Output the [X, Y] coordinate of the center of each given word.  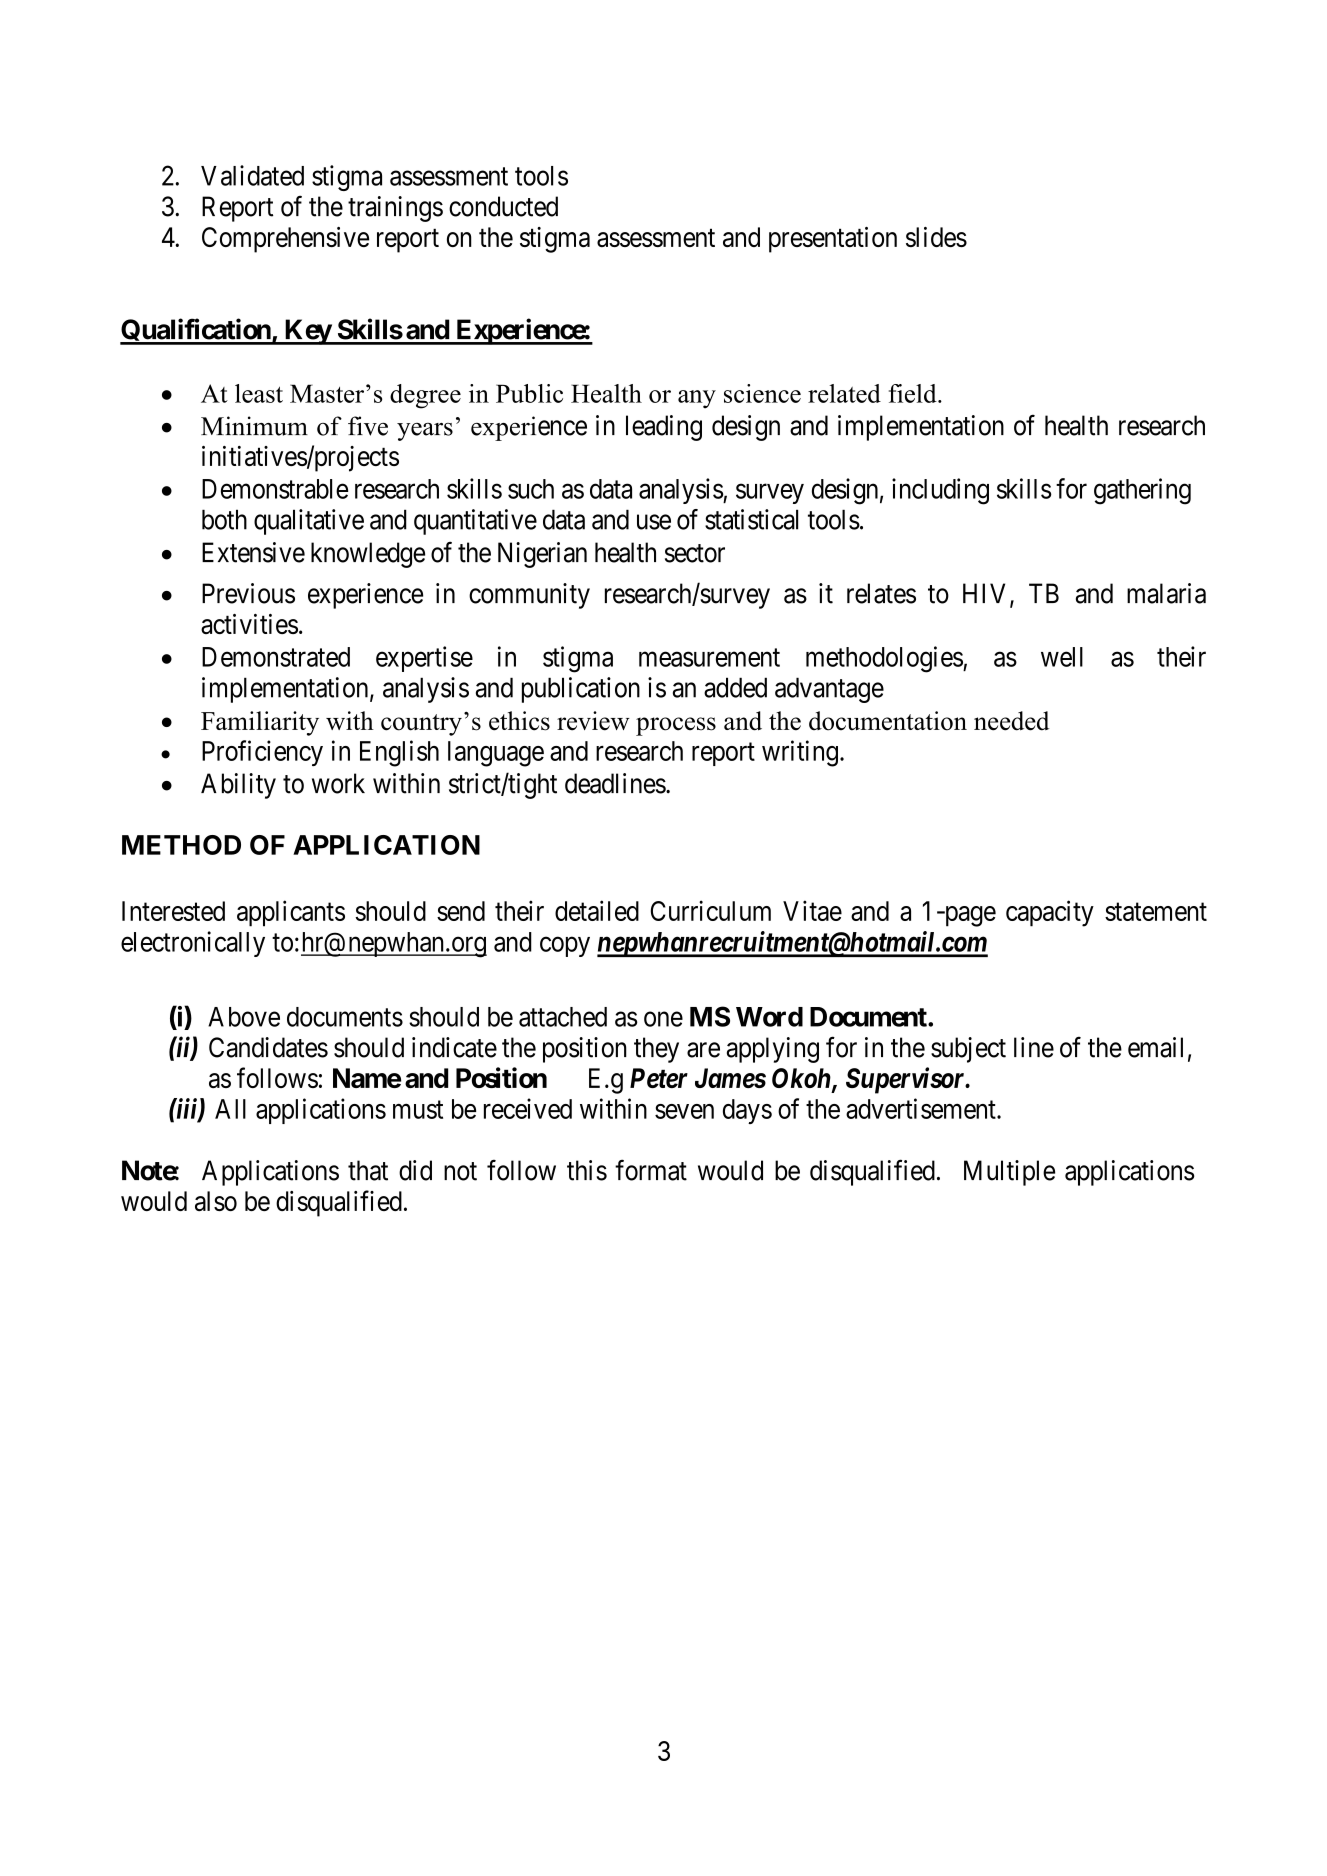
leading [664, 428]
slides [936, 237]
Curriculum [711, 910]
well [1062, 657]
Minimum [254, 426]
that [368, 1170]
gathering [1142, 491]
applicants [291, 913]
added [735, 687]
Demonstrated [276, 657]
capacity [1050, 913]
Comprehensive [285, 240]
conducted [503, 206]
